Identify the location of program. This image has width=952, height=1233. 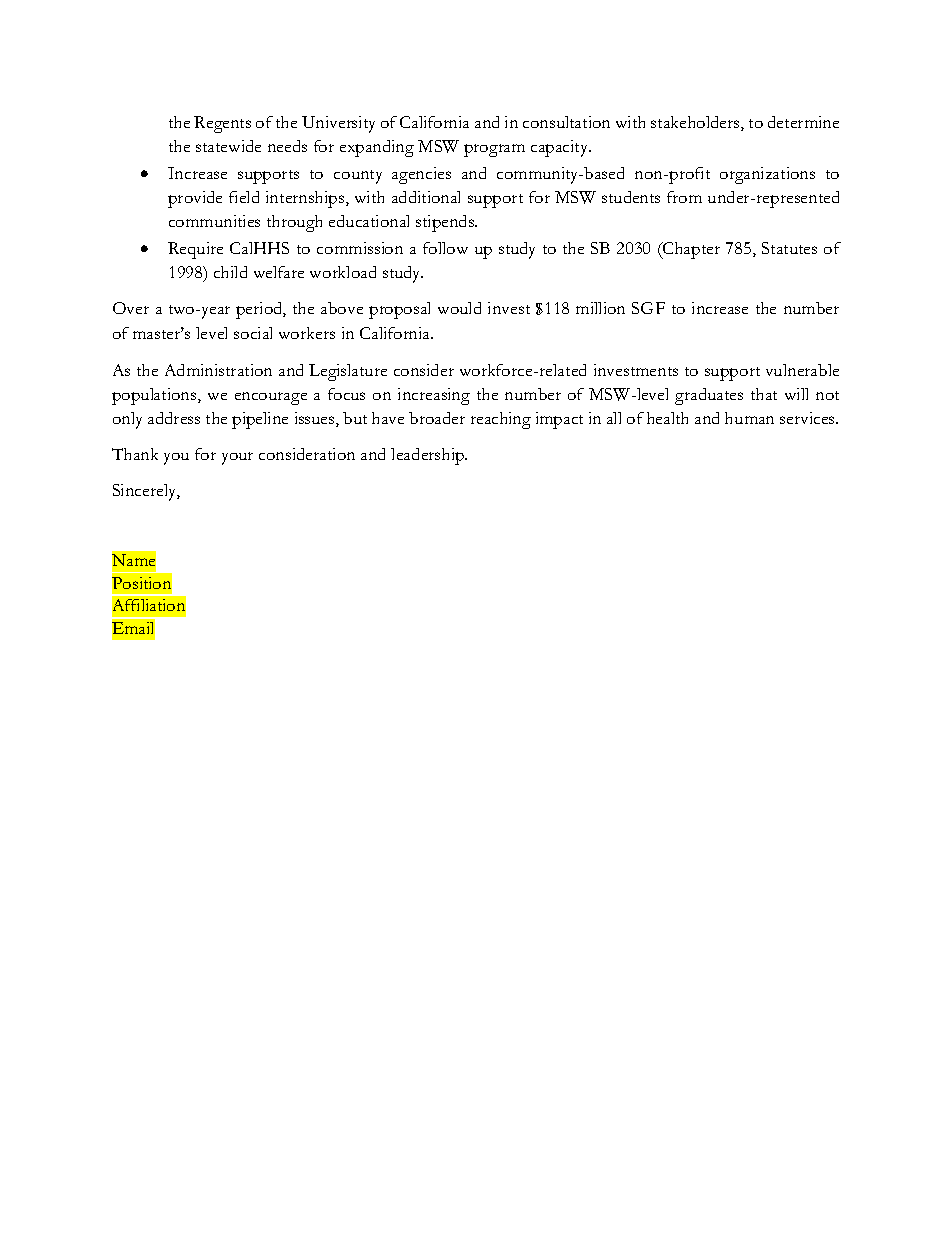
(494, 150).
